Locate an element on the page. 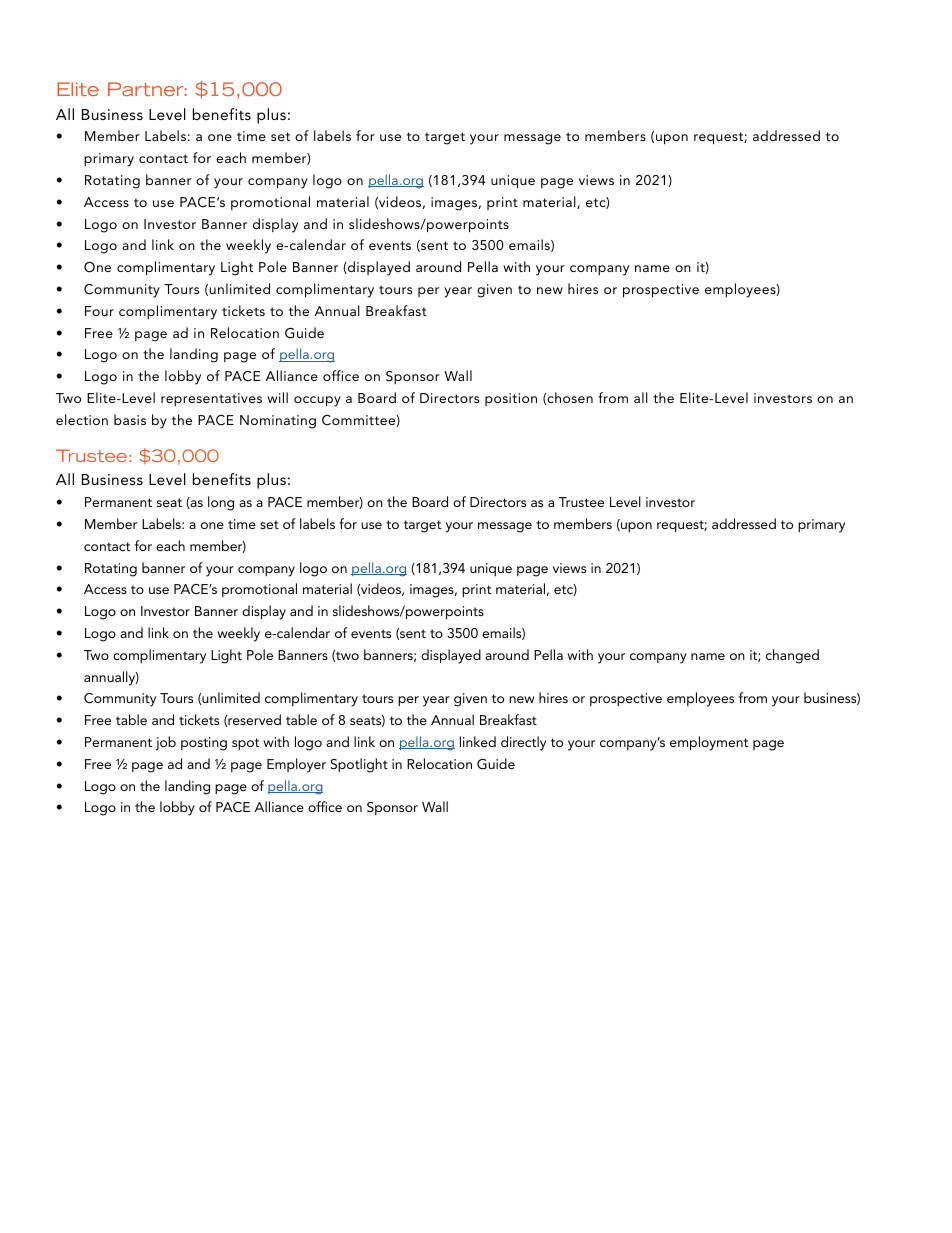 This image has width=952, height=1233. job is located at coordinates (166, 743).
